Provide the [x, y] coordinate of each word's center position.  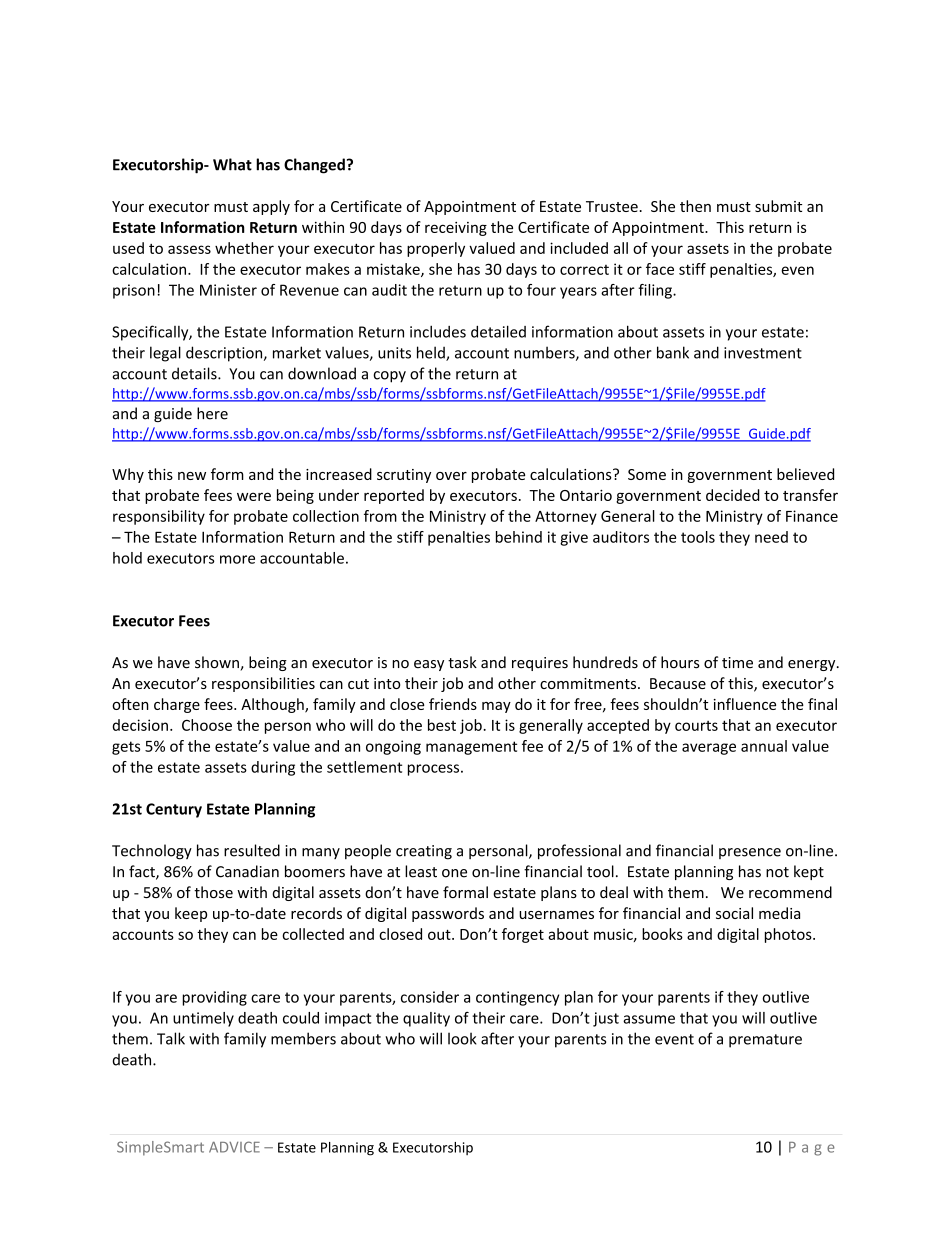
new [192, 476]
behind [519, 537]
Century [174, 810]
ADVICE [234, 1147]
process [435, 770]
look [462, 1038]
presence [750, 853]
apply [271, 207]
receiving [456, 229]
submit [778, 206]
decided [733, 495]
